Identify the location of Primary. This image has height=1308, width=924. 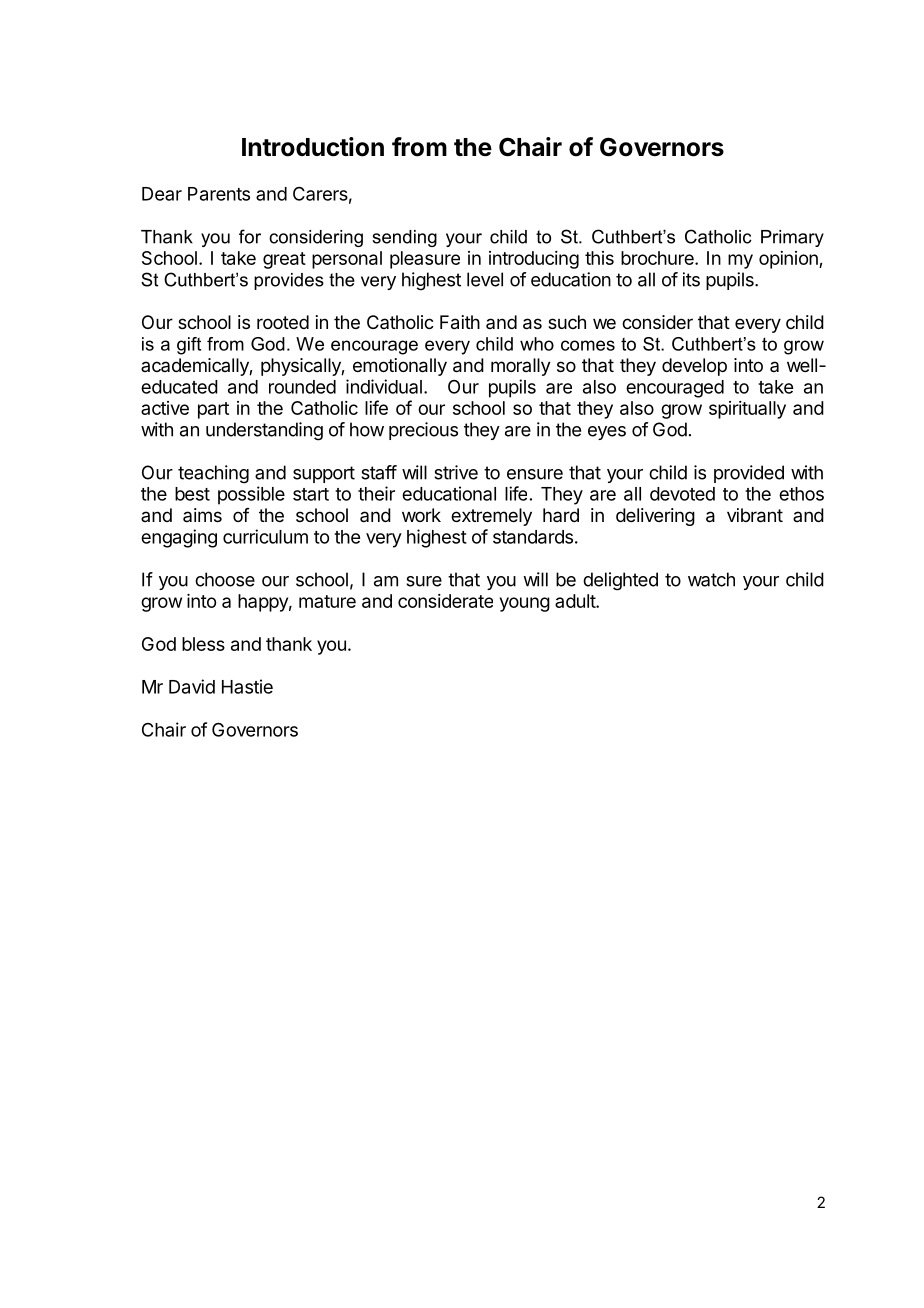
(792, 238).
